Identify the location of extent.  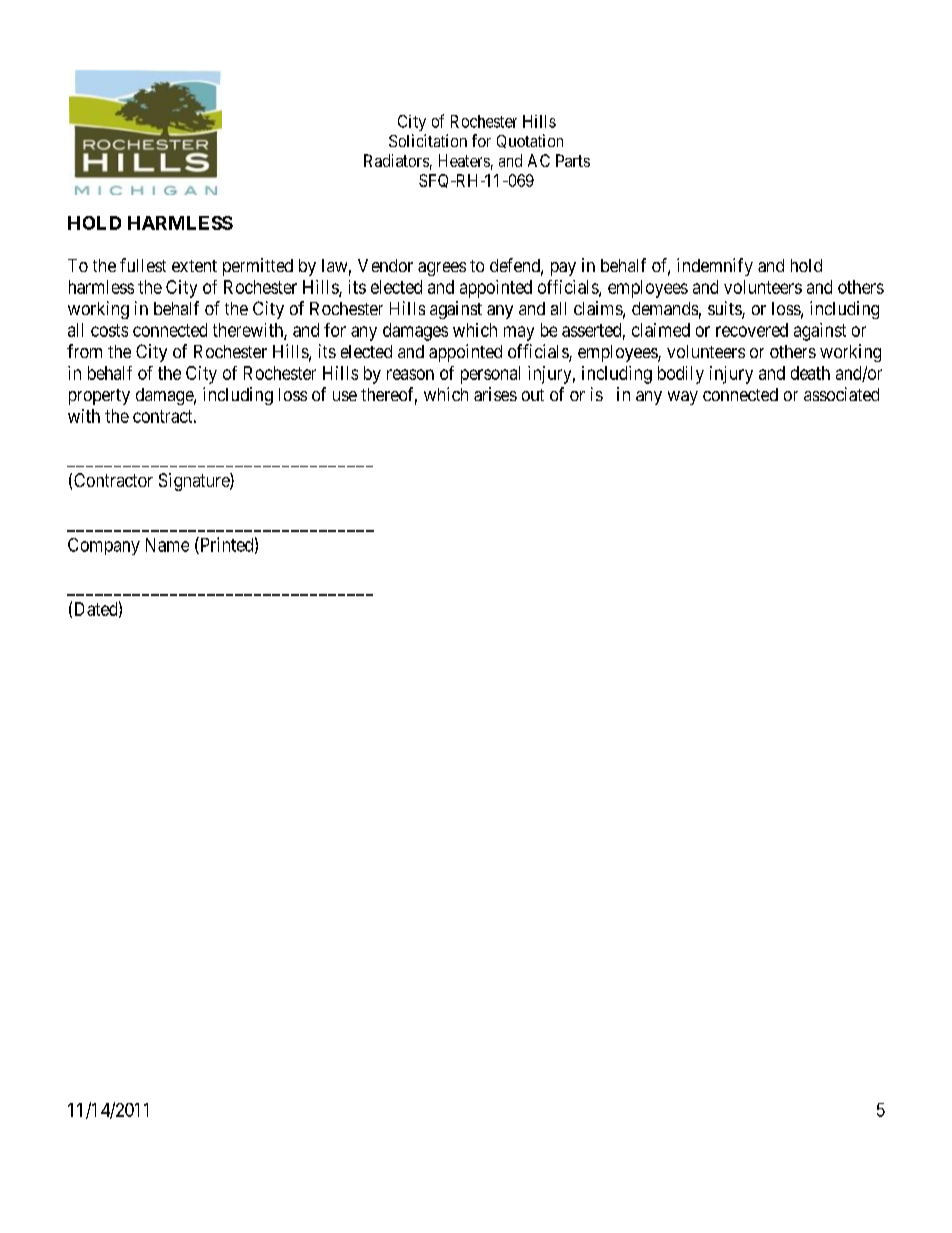
(194, 266).
